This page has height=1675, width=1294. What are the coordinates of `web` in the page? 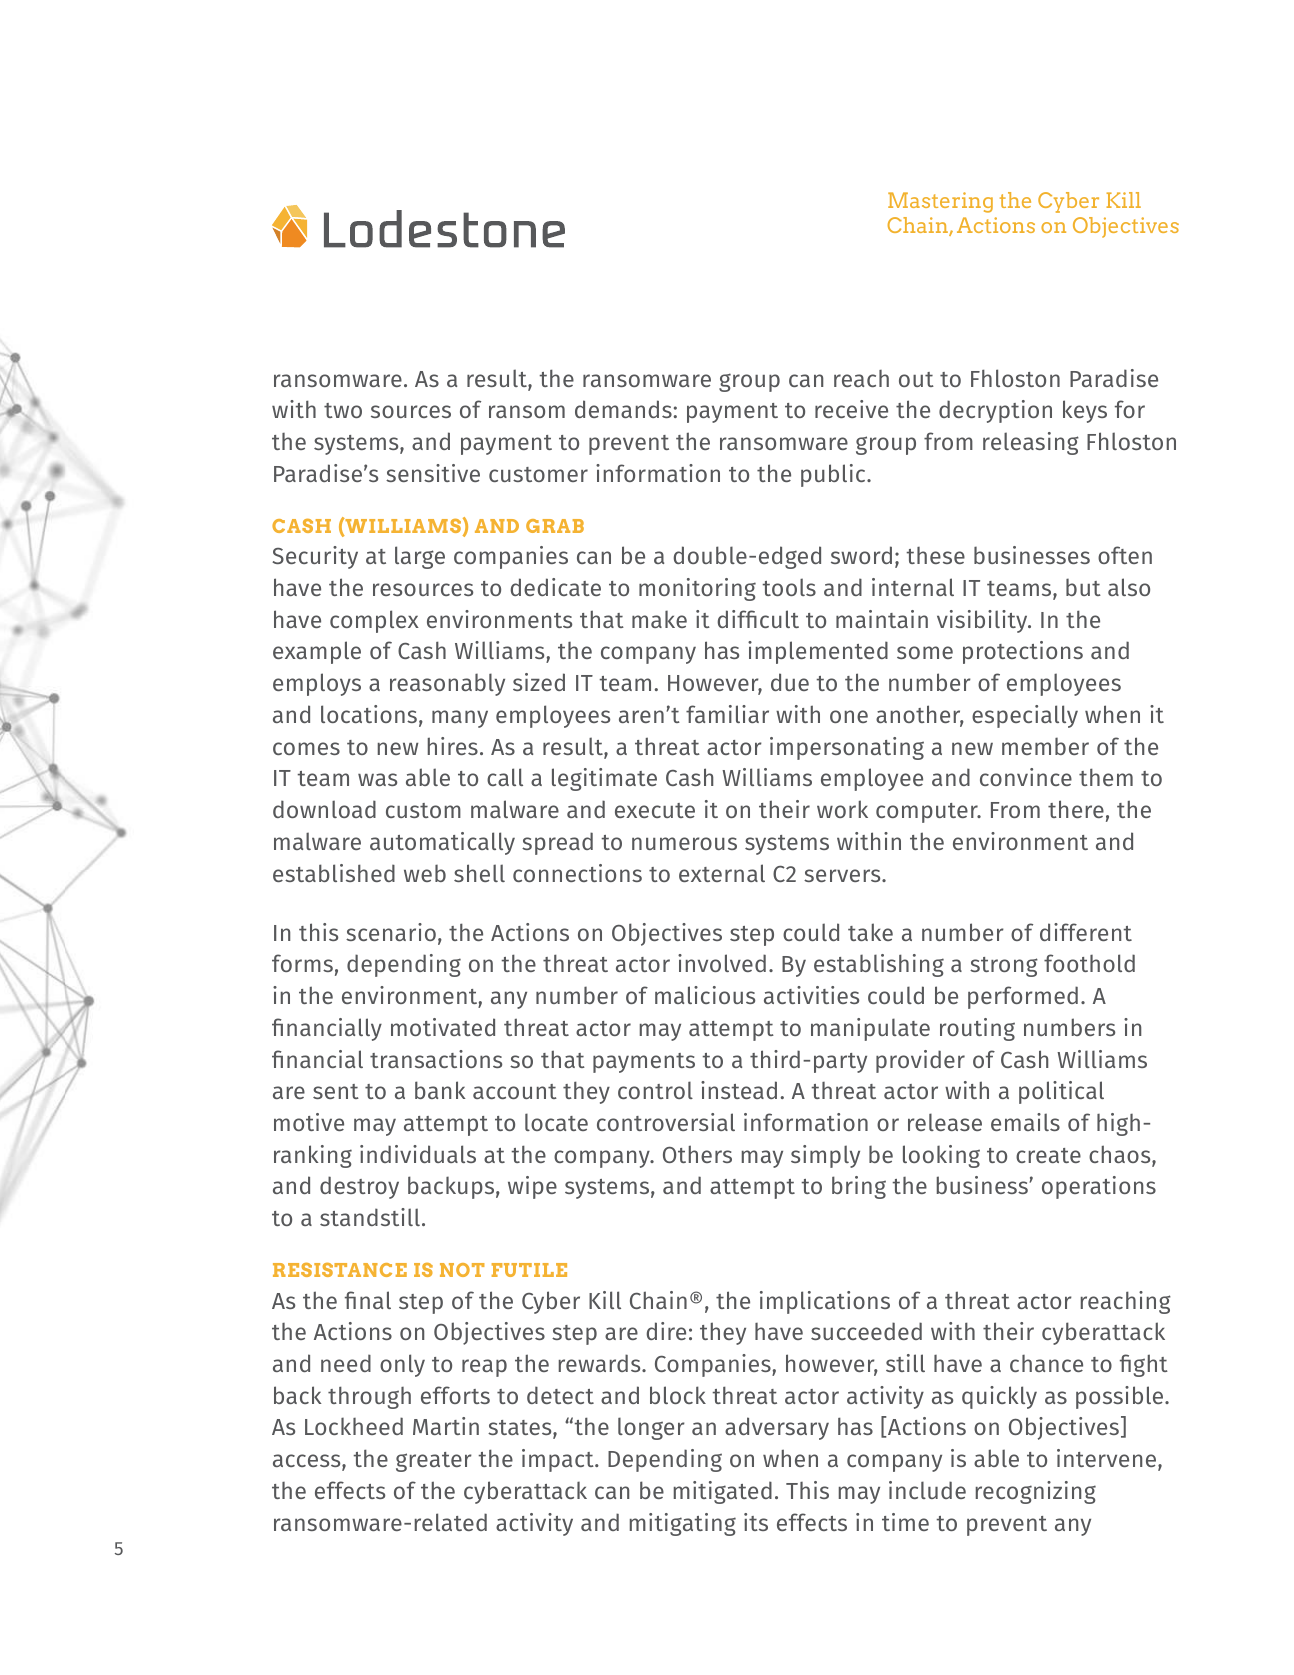 It's located at (425, 873).
